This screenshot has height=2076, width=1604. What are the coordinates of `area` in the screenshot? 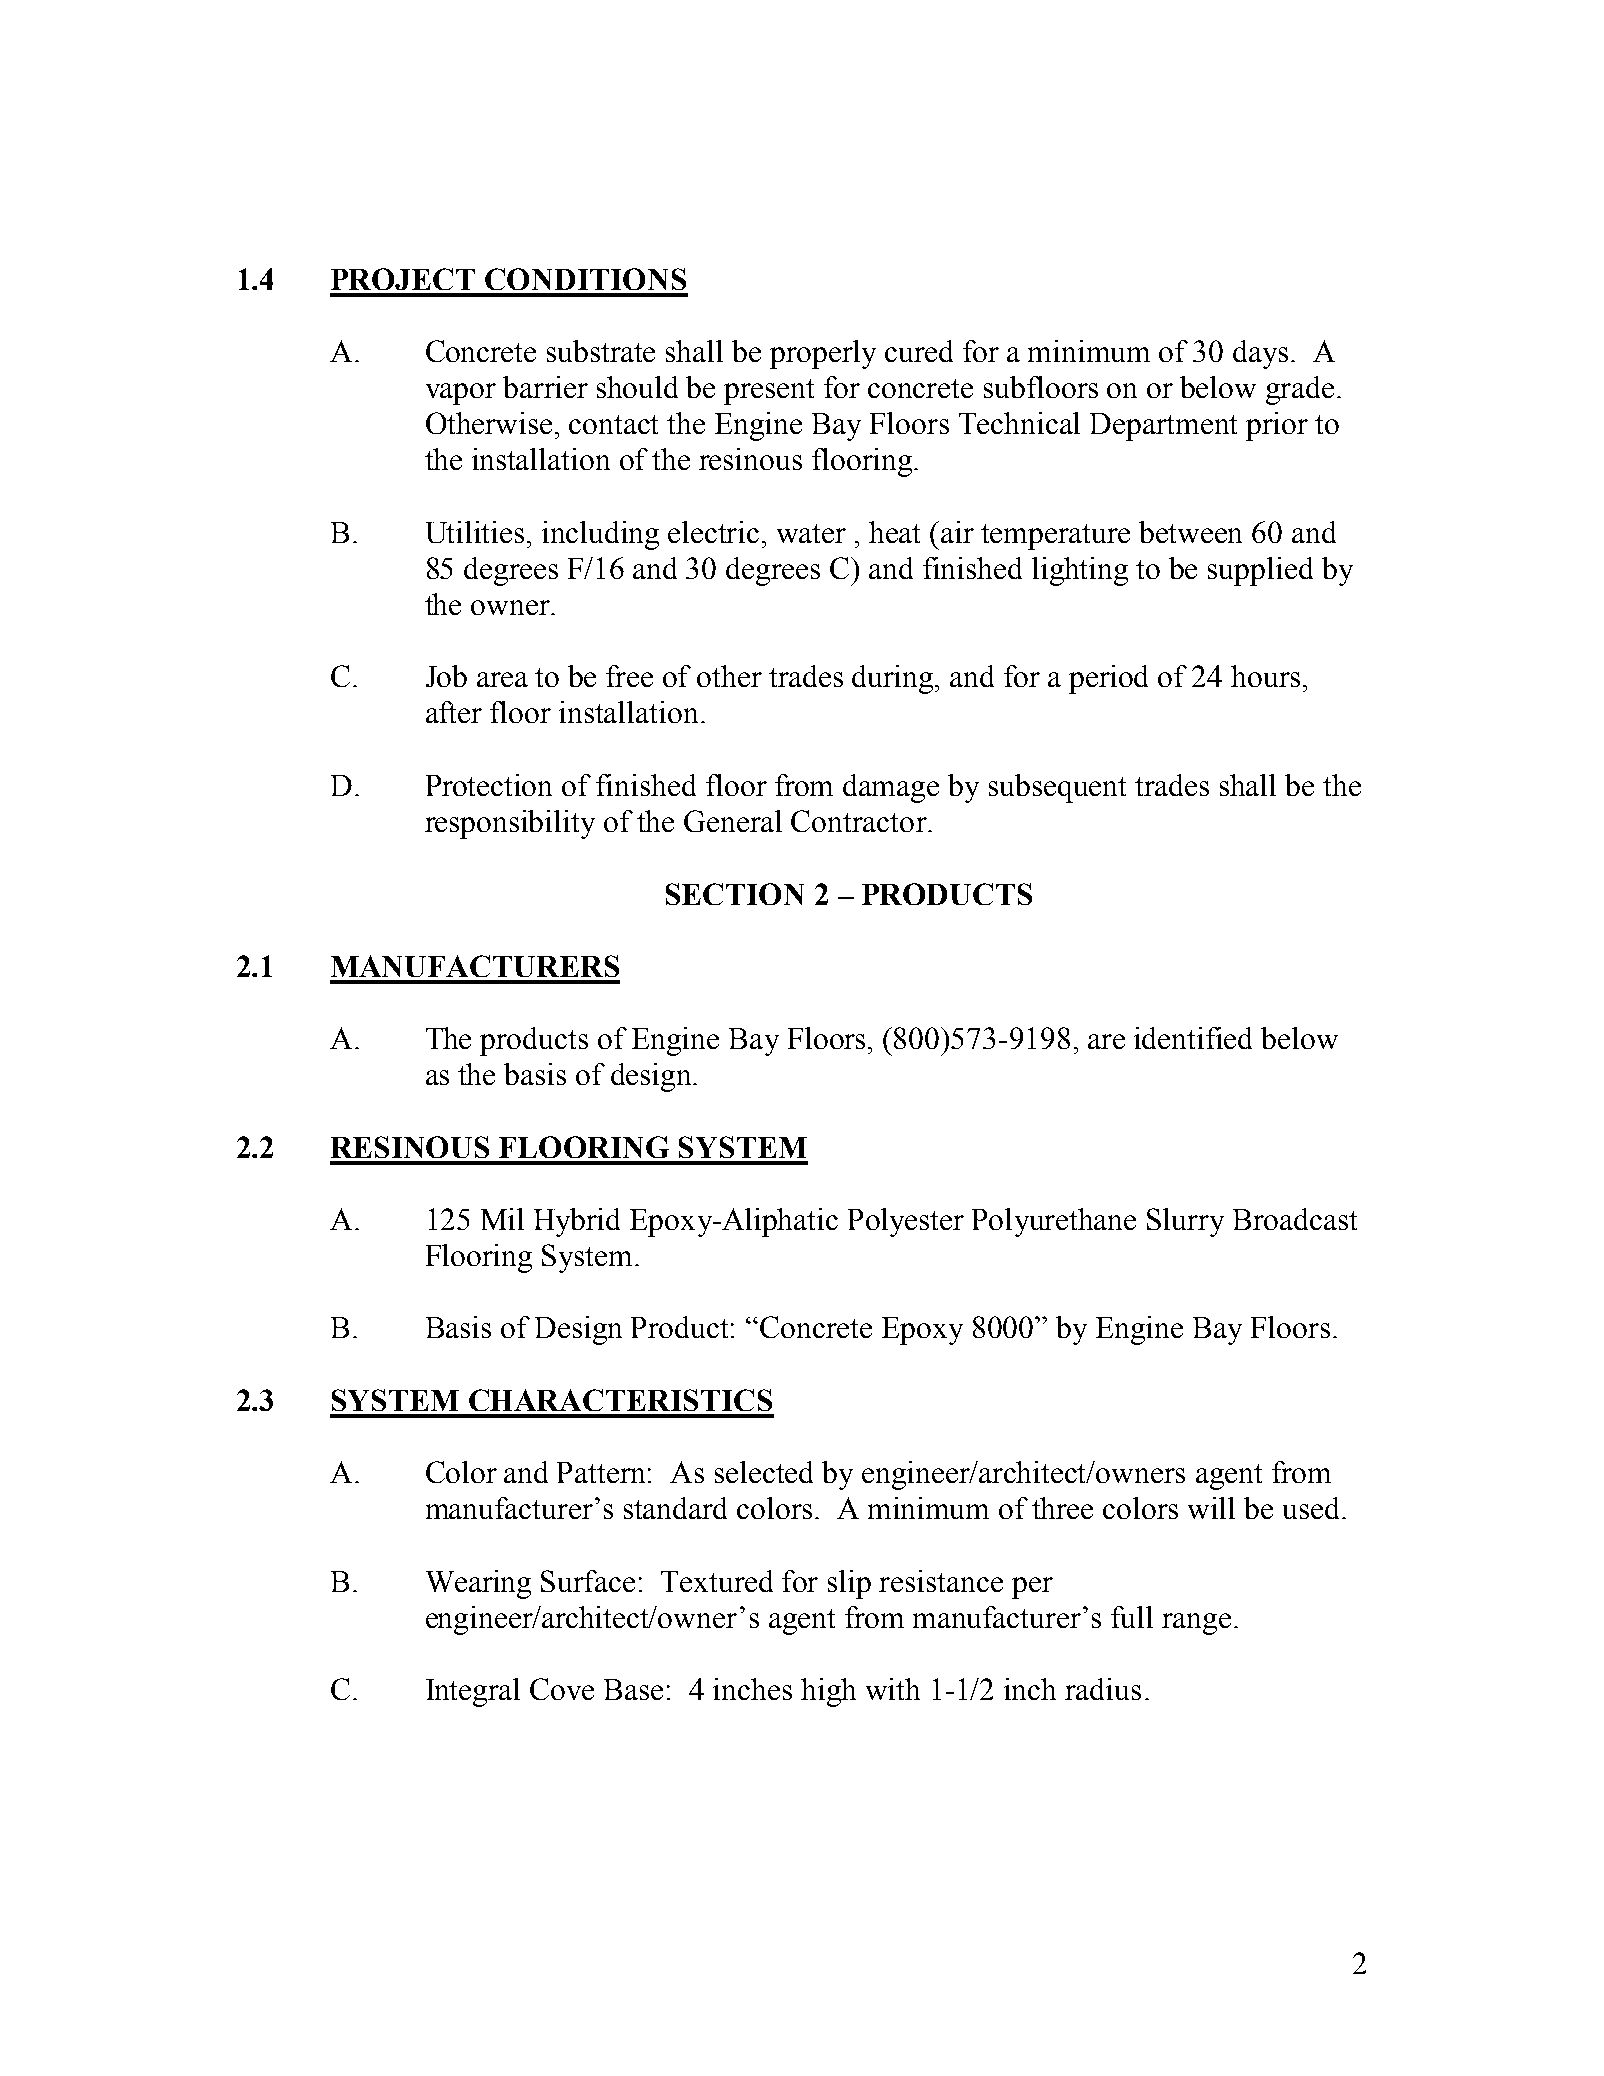 It's located at (502, 679).
